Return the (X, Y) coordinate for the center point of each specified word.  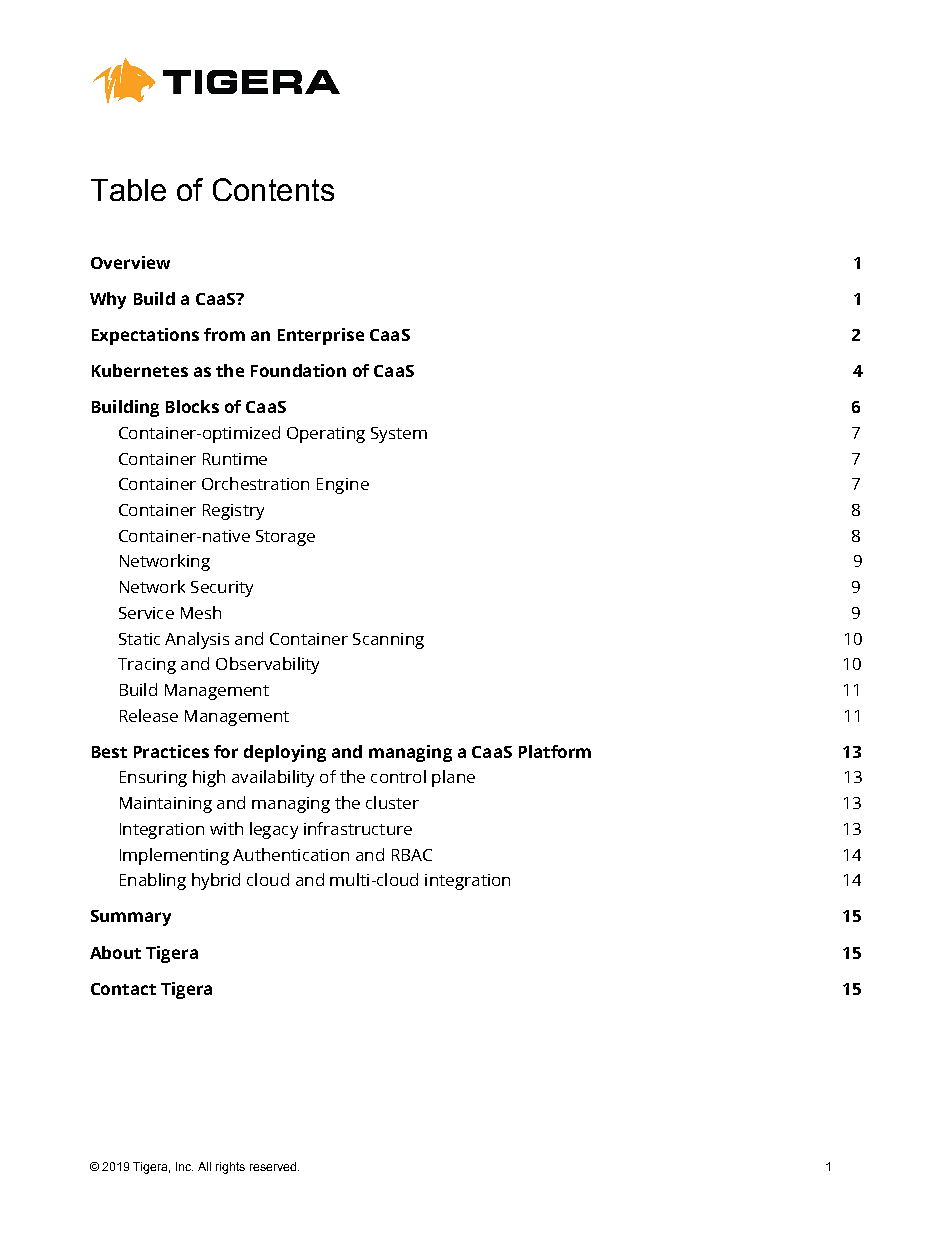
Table (128, 190)
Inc (184, 1166)
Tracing (147, 666)
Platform (555, 751)
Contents (273, 189)
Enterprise (321, 336)
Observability (267, 665)
